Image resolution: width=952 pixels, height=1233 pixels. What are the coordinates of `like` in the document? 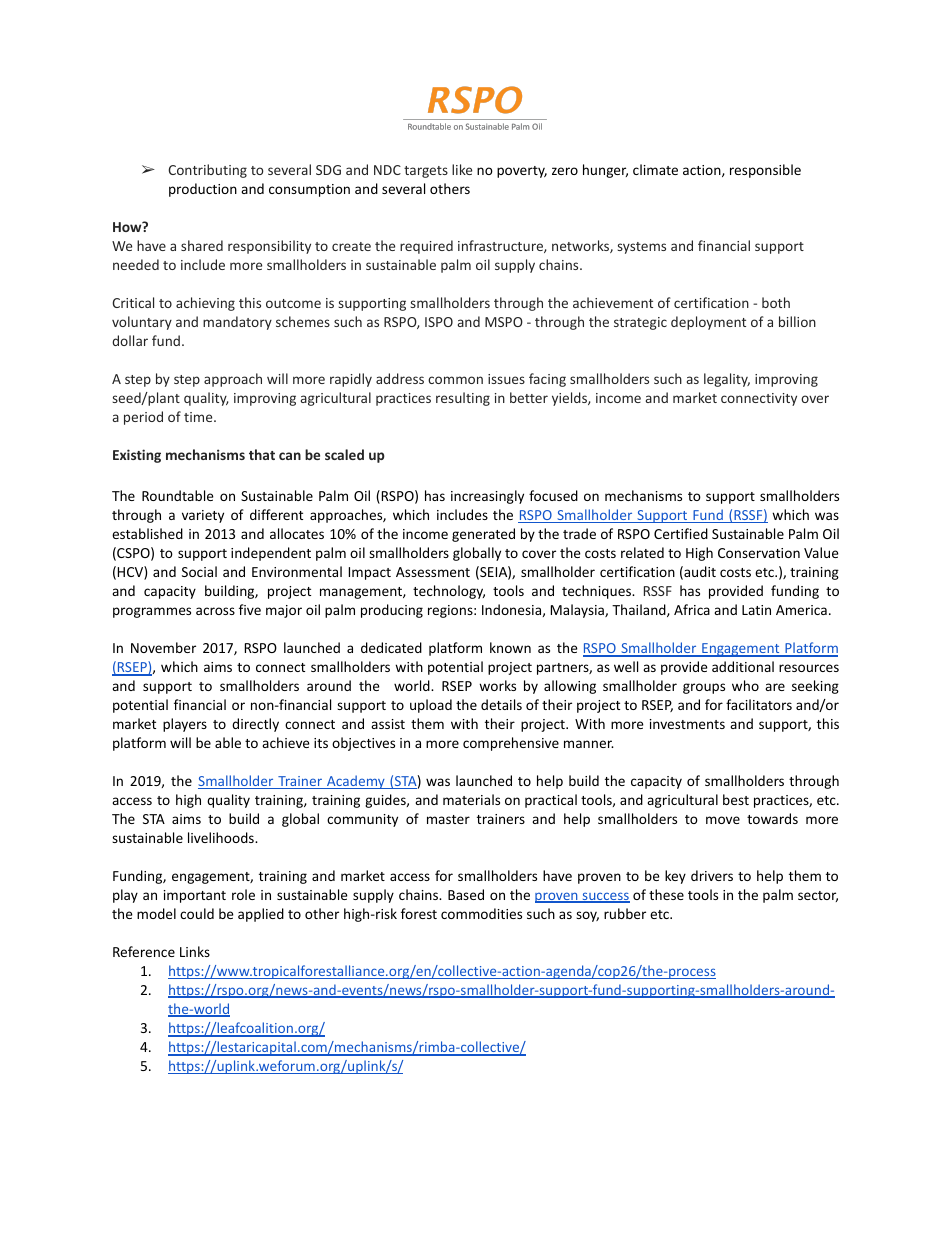 It's located at (462, 169).
